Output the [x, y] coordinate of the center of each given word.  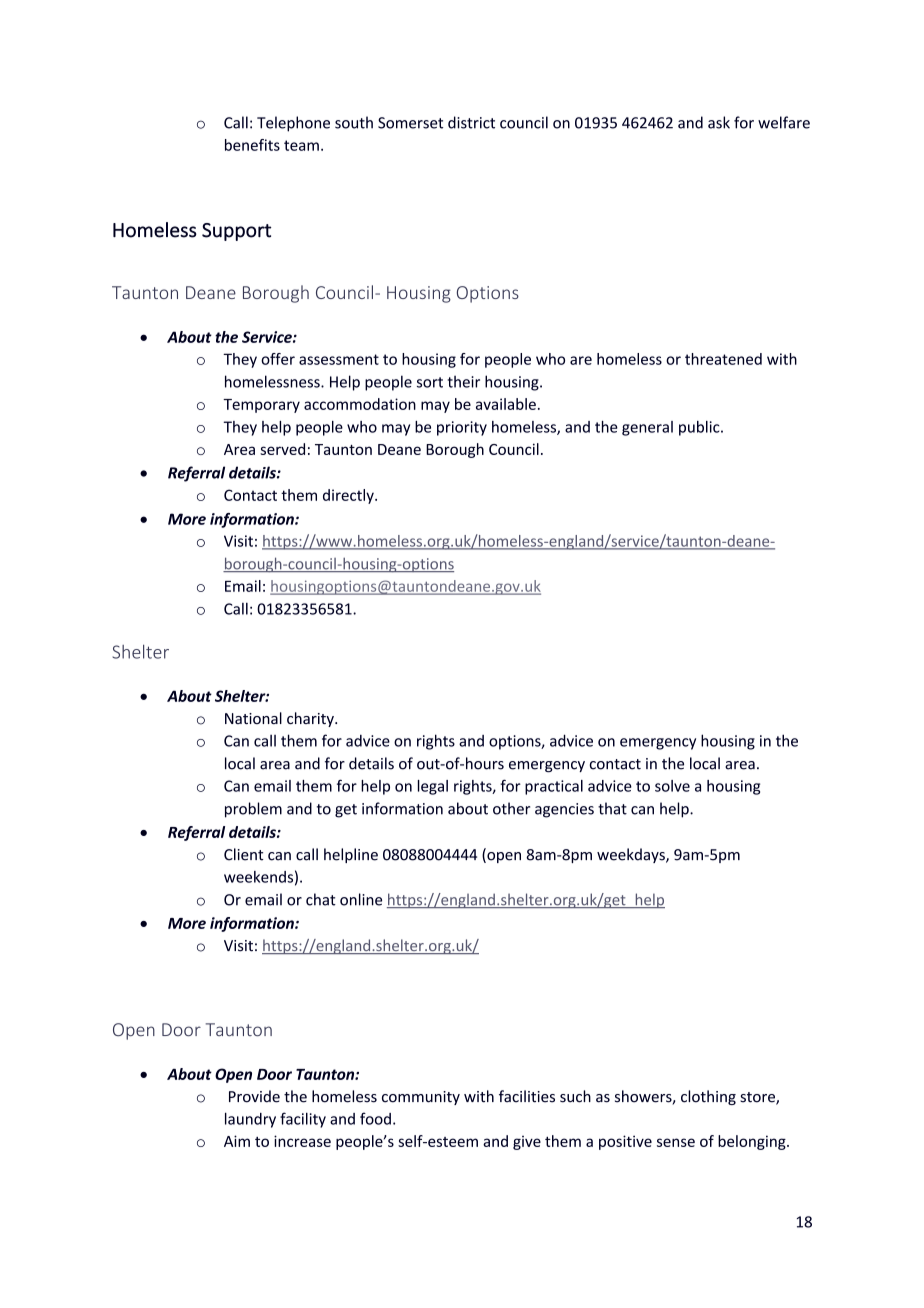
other [511, 808]
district [471, 122]
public [700, 428]
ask [719, 122]
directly [349, 496]
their [464, 381]
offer [278, 359]
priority [462, 428]
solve [672, 786]
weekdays [632, 855]
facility [303, 1120]
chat [321, 899]
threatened [723, 359]
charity [311, 719]
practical [554, 787]
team [301, 145]
